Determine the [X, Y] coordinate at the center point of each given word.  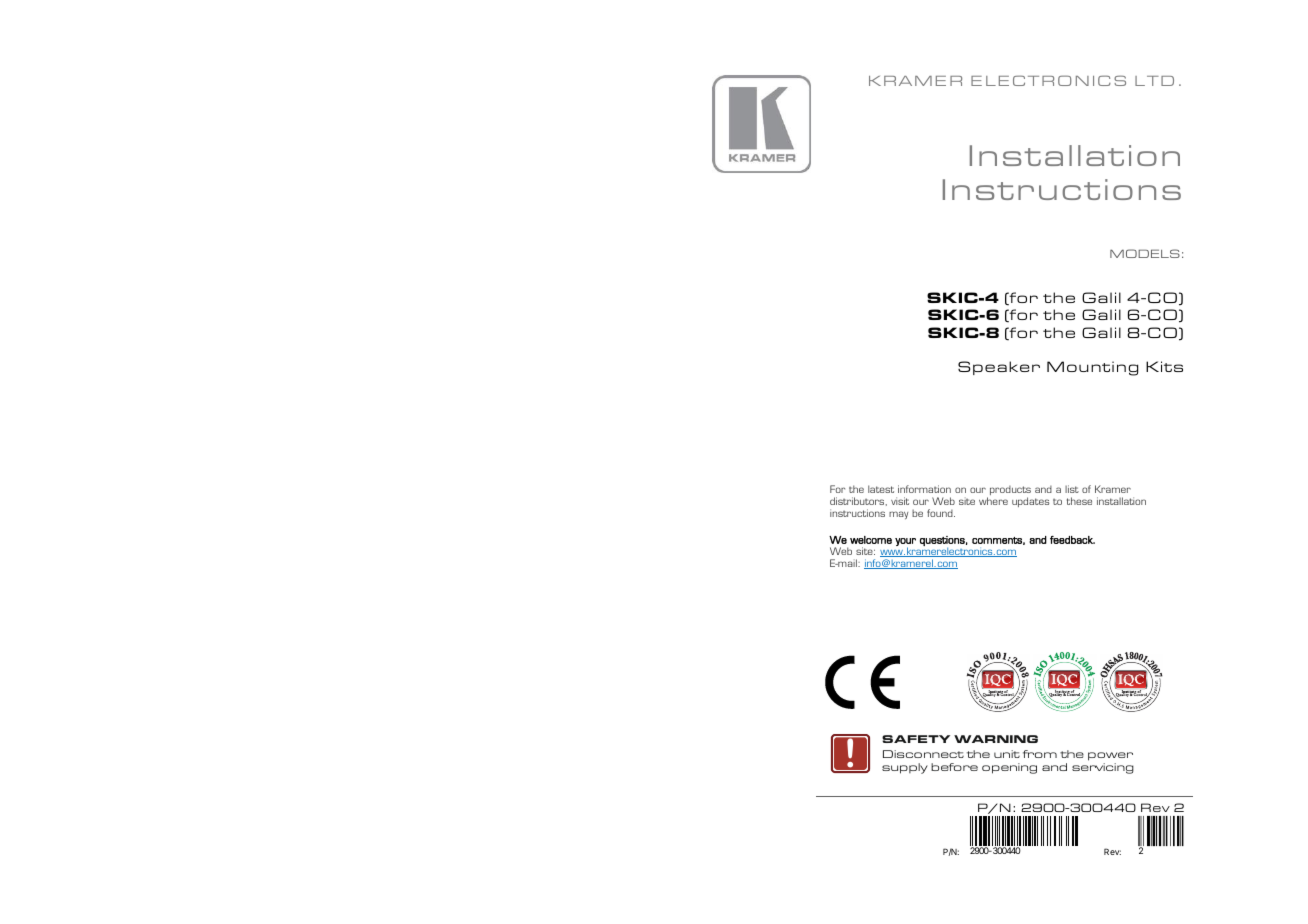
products [1010, 492]
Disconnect [923, 754]
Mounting [1092, 368]
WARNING [996, 739]
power [1110, 758]
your [905, 543]
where [993, 501]
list [1072, 489]
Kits [1164, 366]
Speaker [999, 368]
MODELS [1145, 253]
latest [881, 489]
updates [1030, 502]
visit [900, 501]
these [1079, 501]
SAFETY [916, 739]
